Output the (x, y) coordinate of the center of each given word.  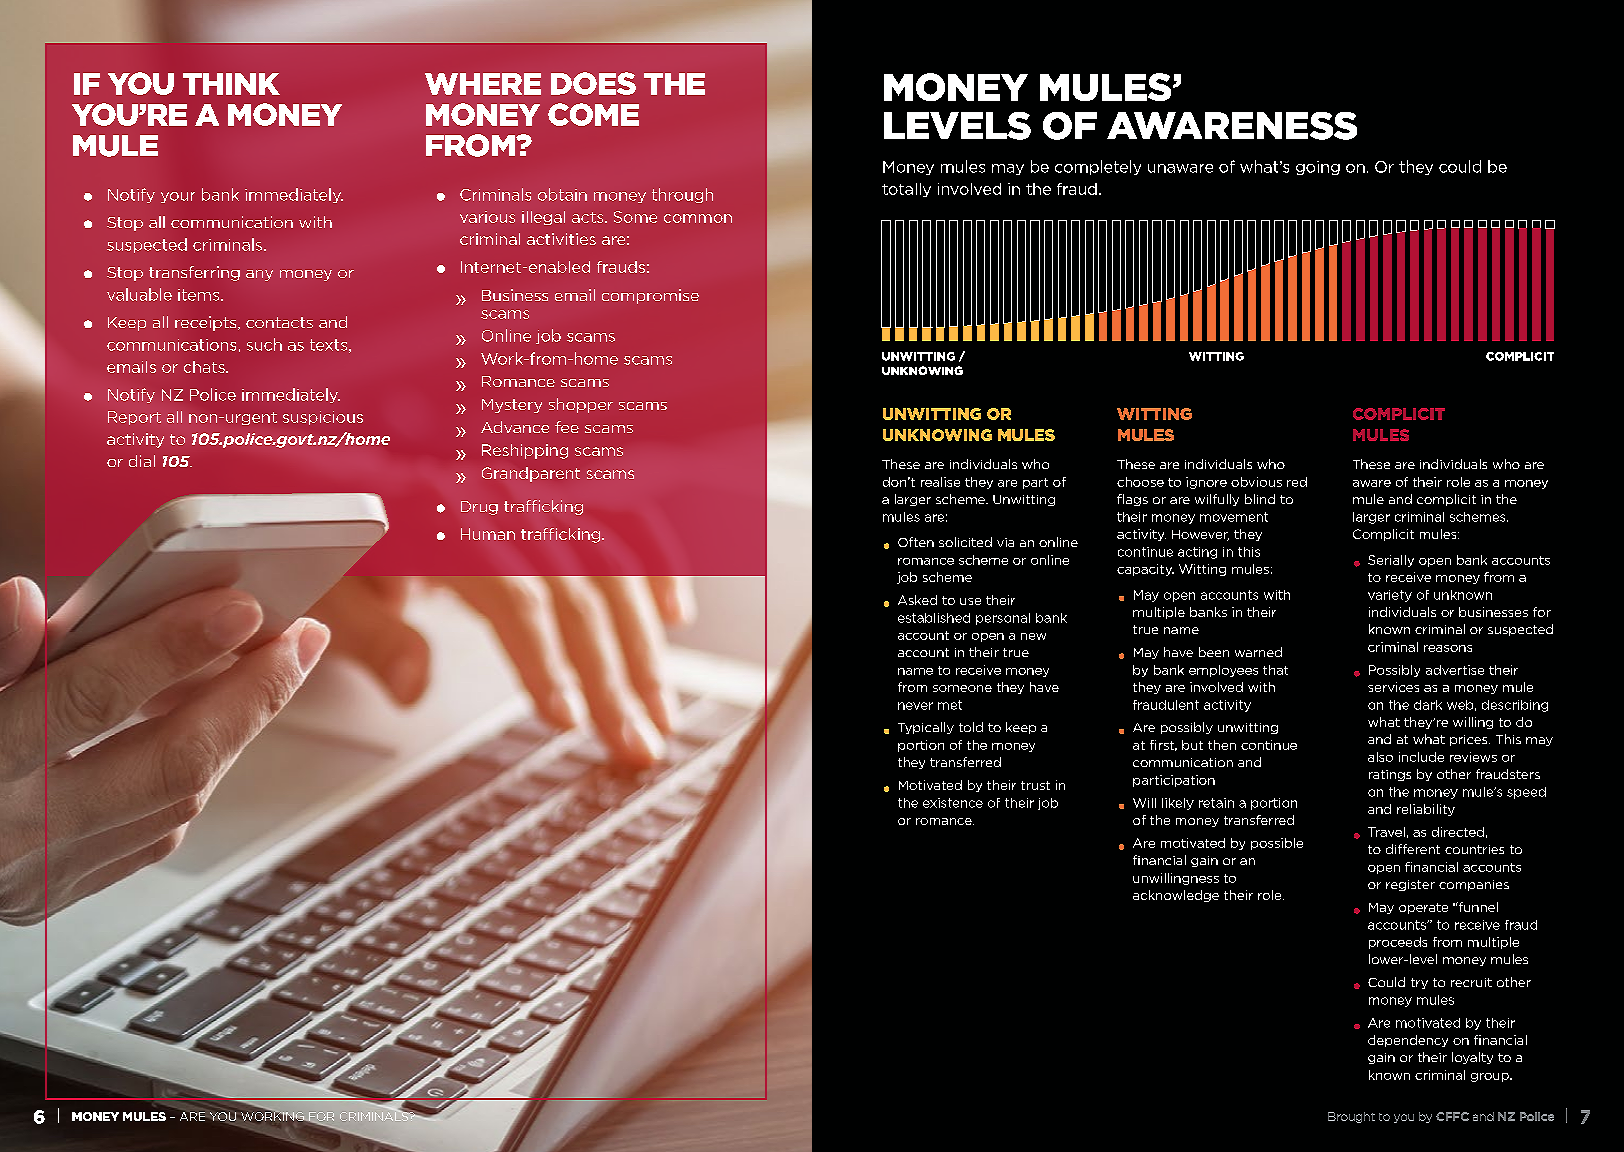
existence (953, 803)
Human (488, 534)
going (1318, 168)
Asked (917, 600)
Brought (1351, 1117)
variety (1390, 596)
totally (906, 190)
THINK (231, 84)
